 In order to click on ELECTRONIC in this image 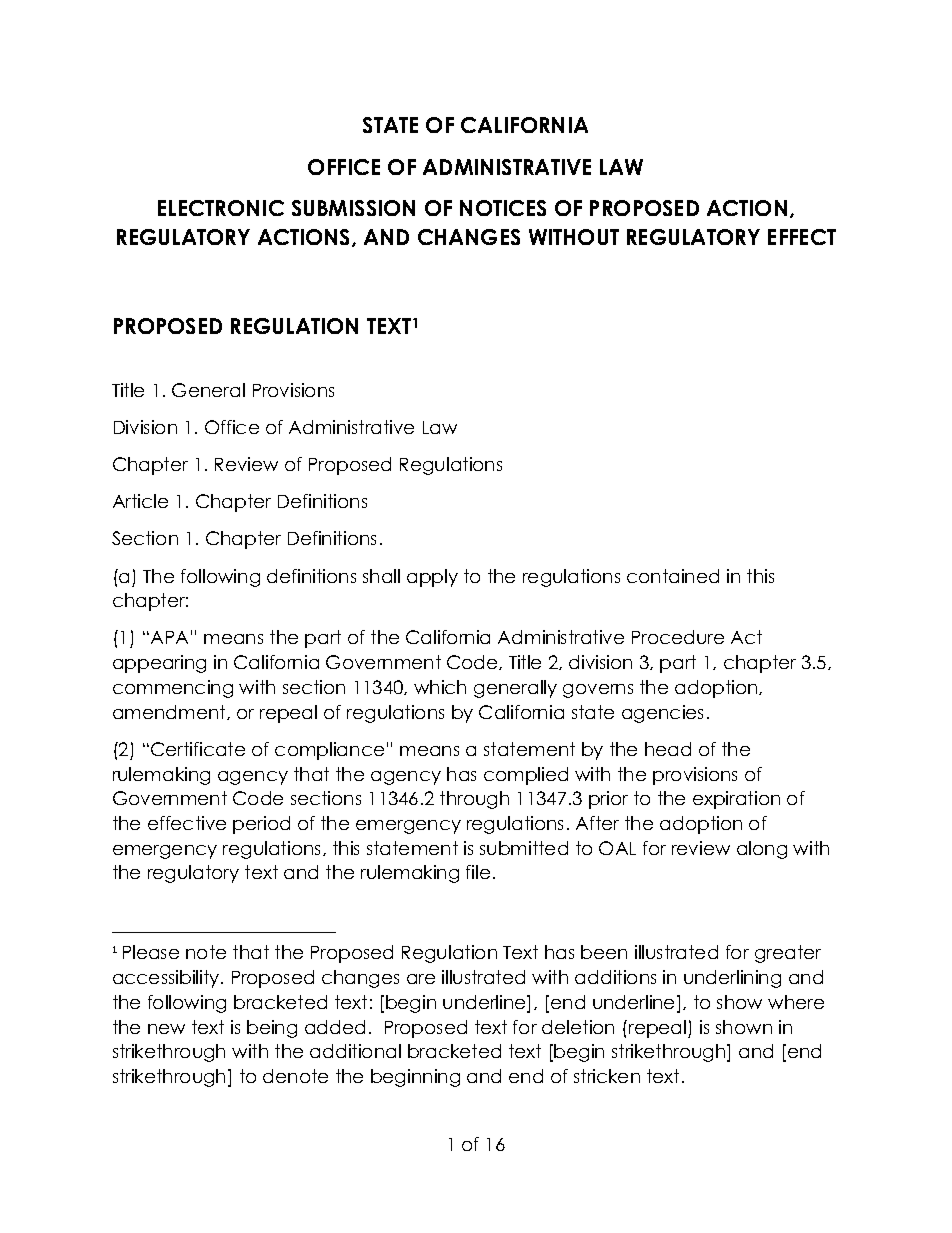, I will do `click(221, 208)`.
